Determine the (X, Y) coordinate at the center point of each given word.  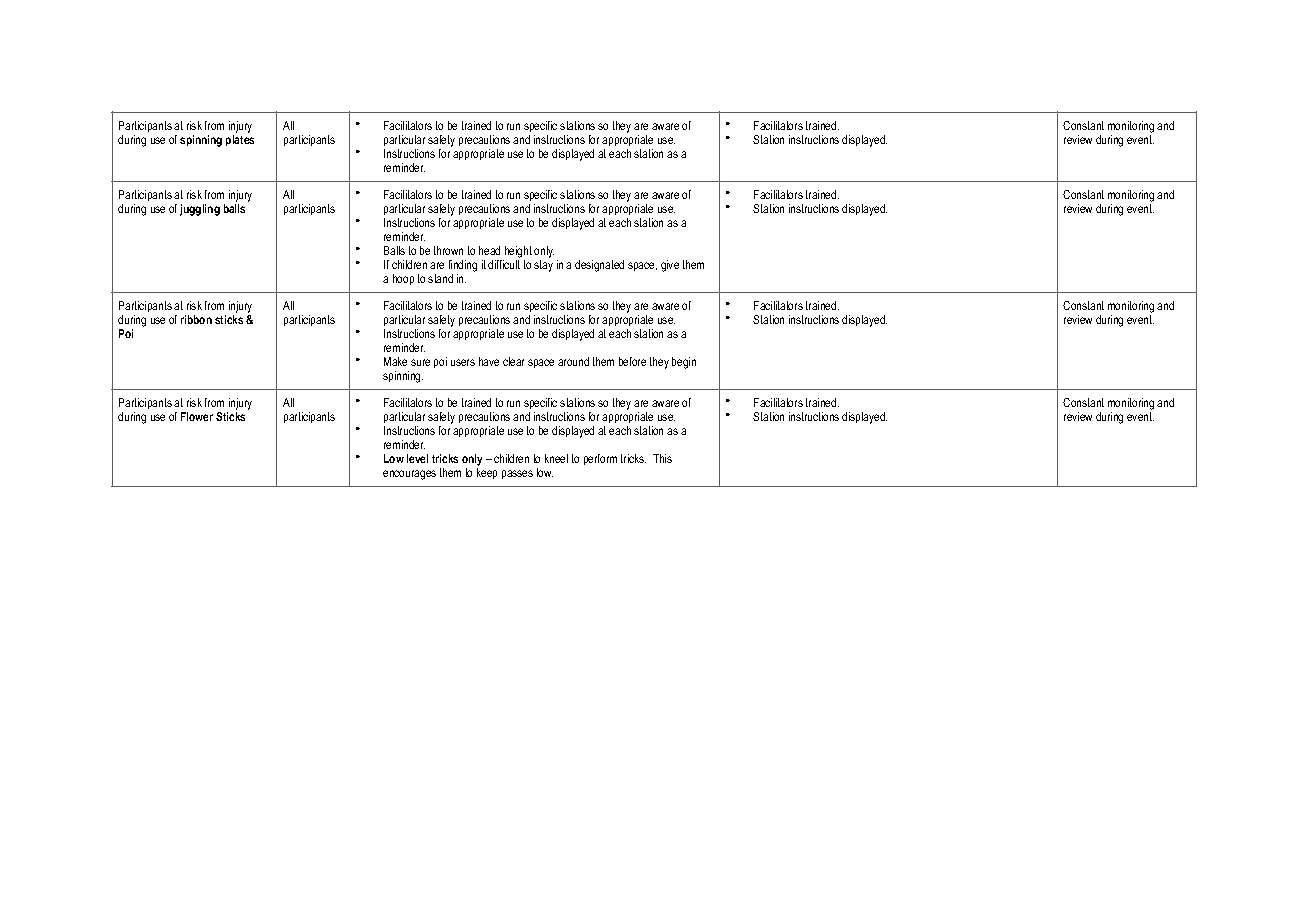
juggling (200, 210)
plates (240, 140)
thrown (448, 250)
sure (420, 362)
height (517, 253)
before (632, 361)
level (417, 458)
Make (395, 361)
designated (599, 266)
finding (463, 266)
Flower (197, 416)
